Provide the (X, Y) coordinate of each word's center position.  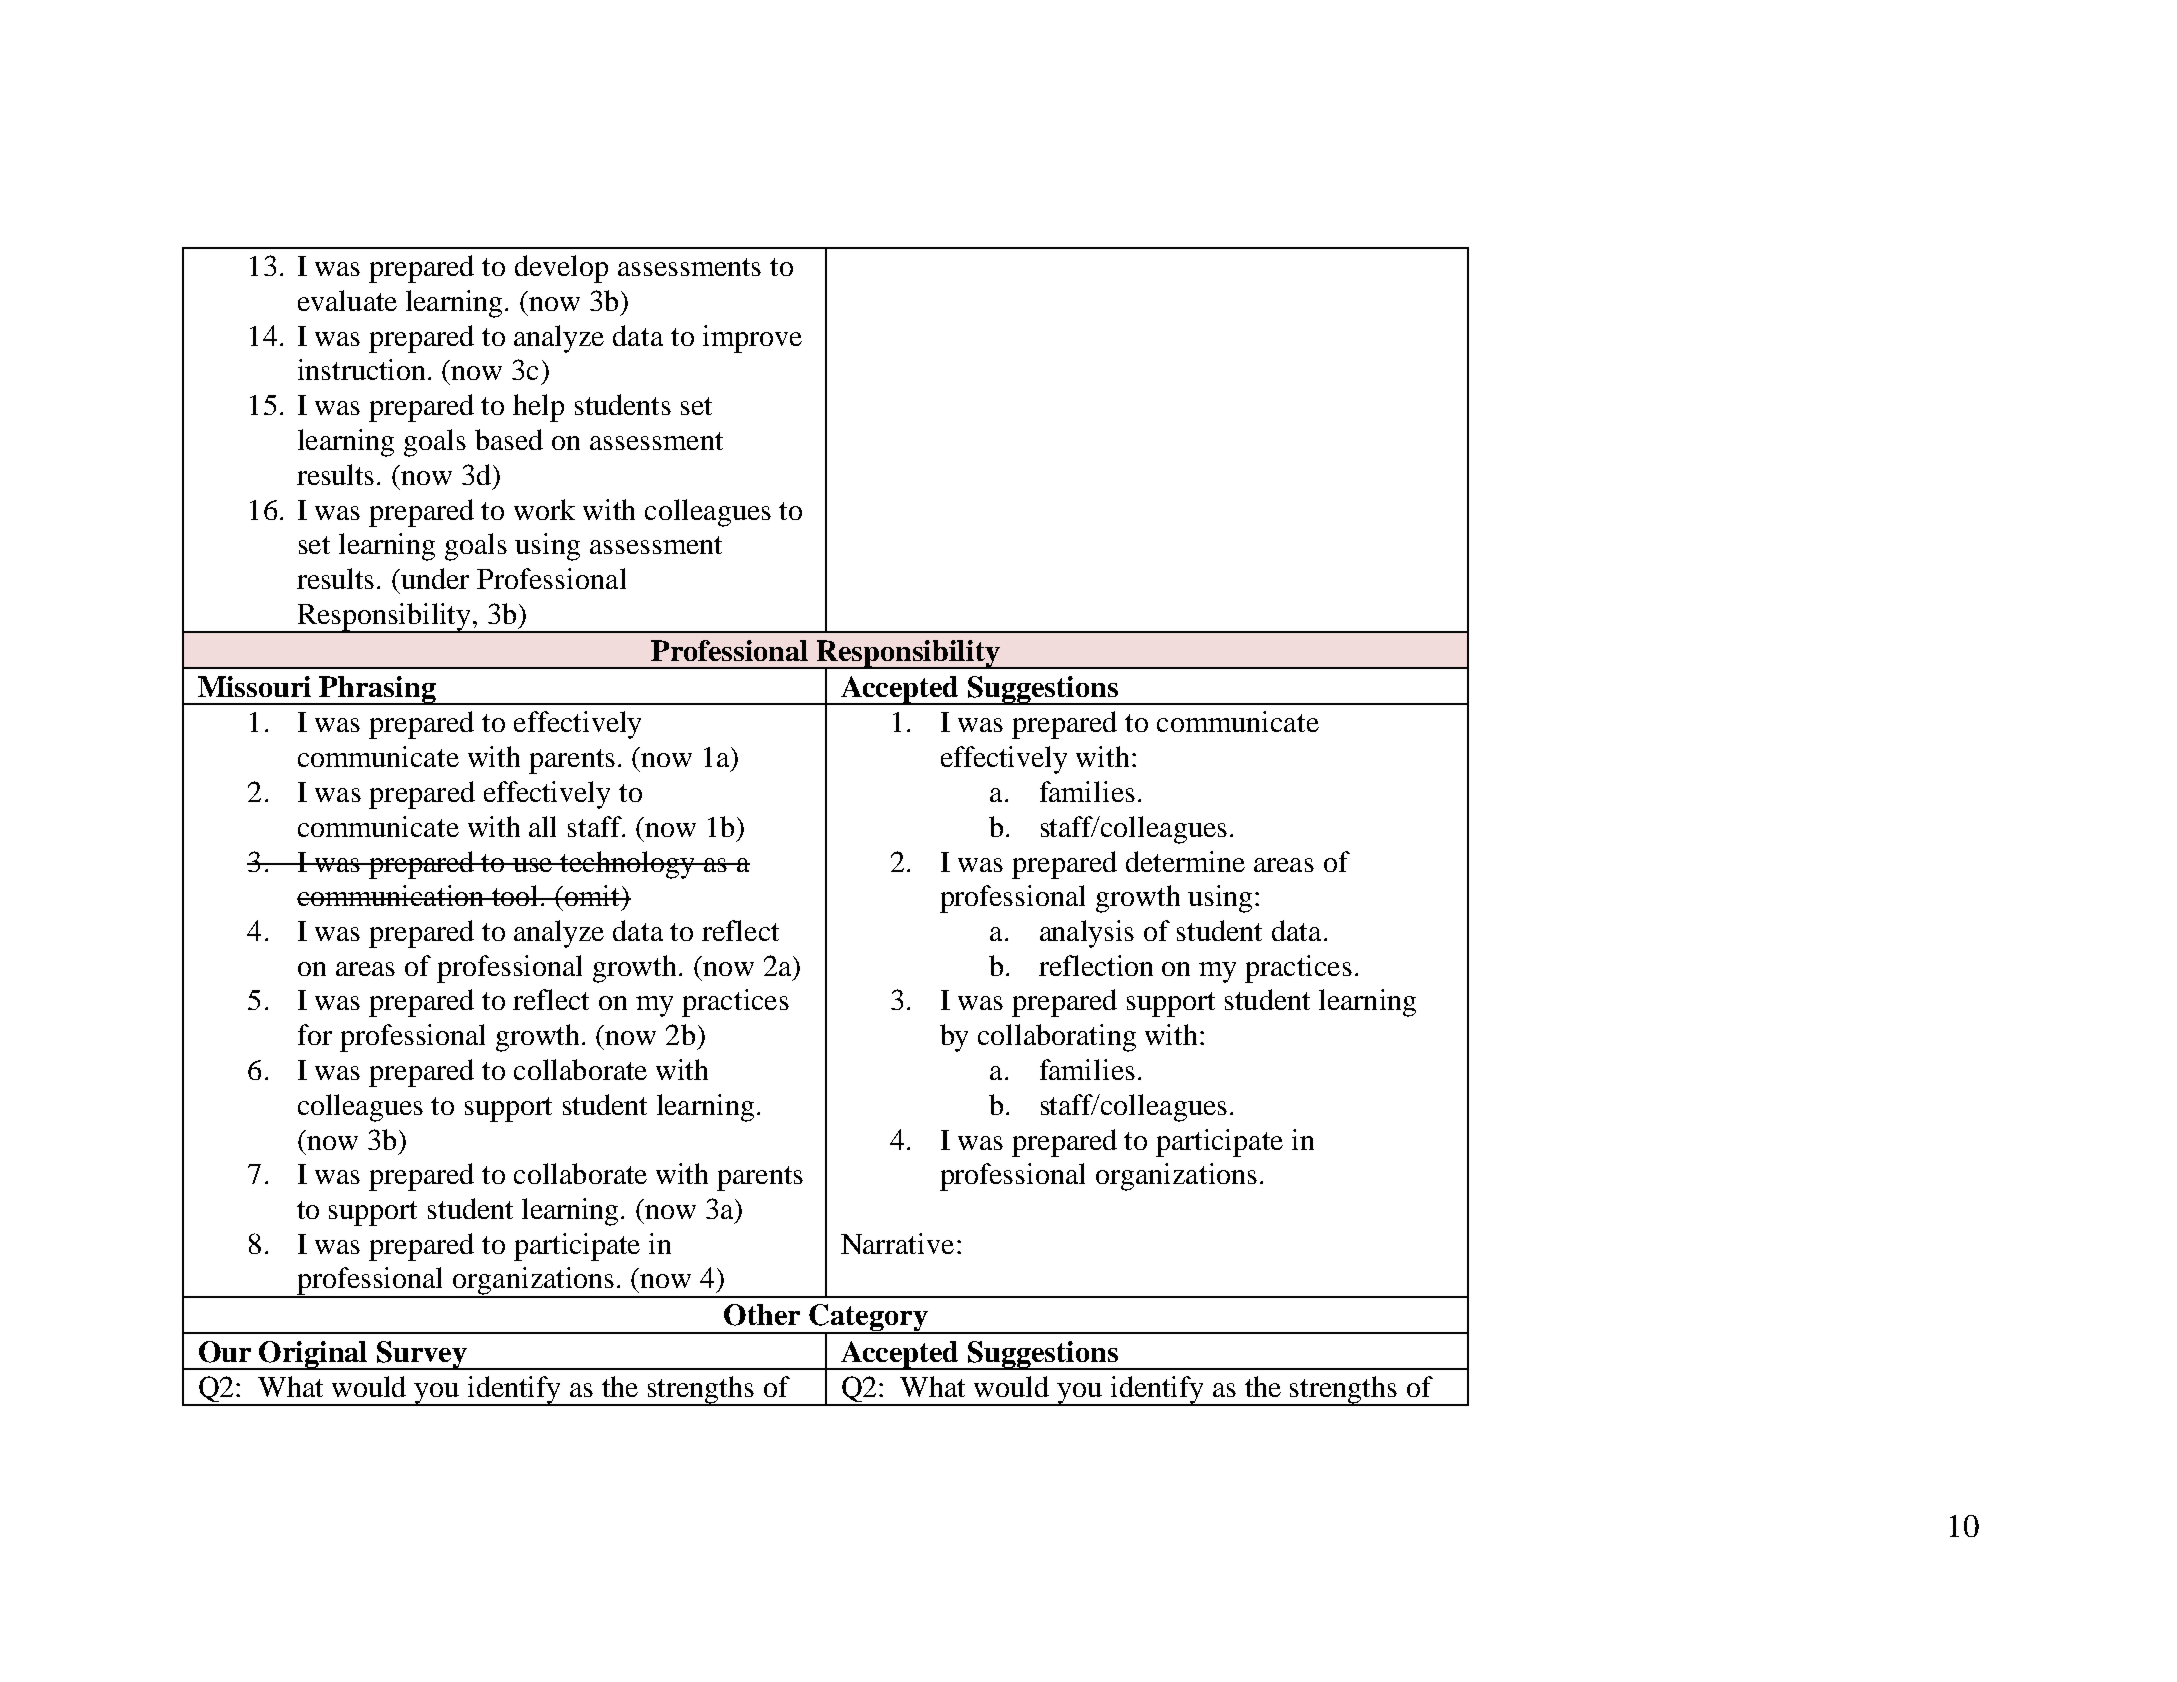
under (434, 578)
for (315, 1034)
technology (628, 865)
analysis (1087, 934)
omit (593, 895)
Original (314, 1355)
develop (561, 269)
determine (1185, 861)
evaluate (347, 300)
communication (392, 895)
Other (762, 1315)
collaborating (1057, 1038)
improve (752, 339)
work (544, 509)
